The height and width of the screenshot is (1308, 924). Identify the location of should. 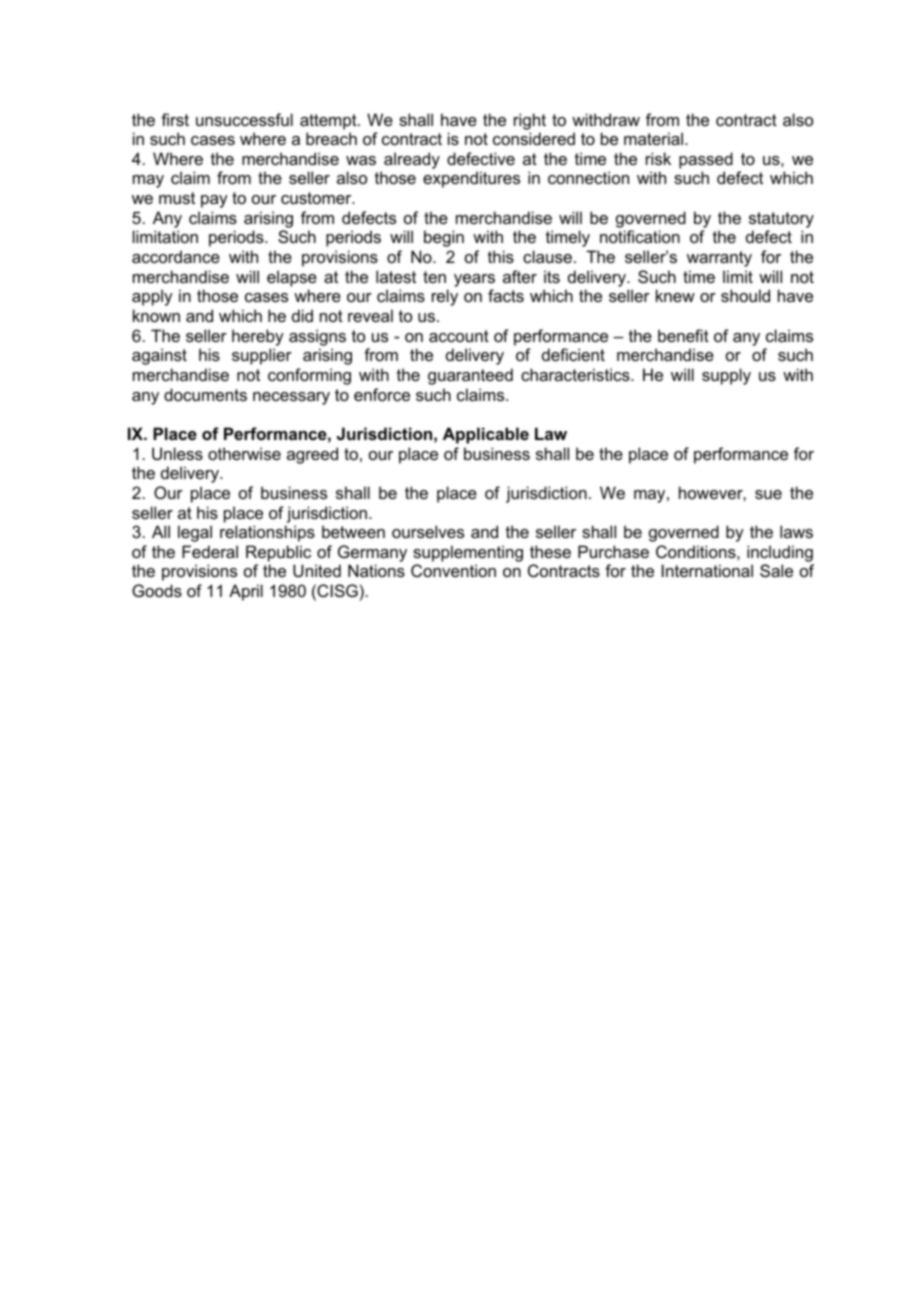
(745, 295).
